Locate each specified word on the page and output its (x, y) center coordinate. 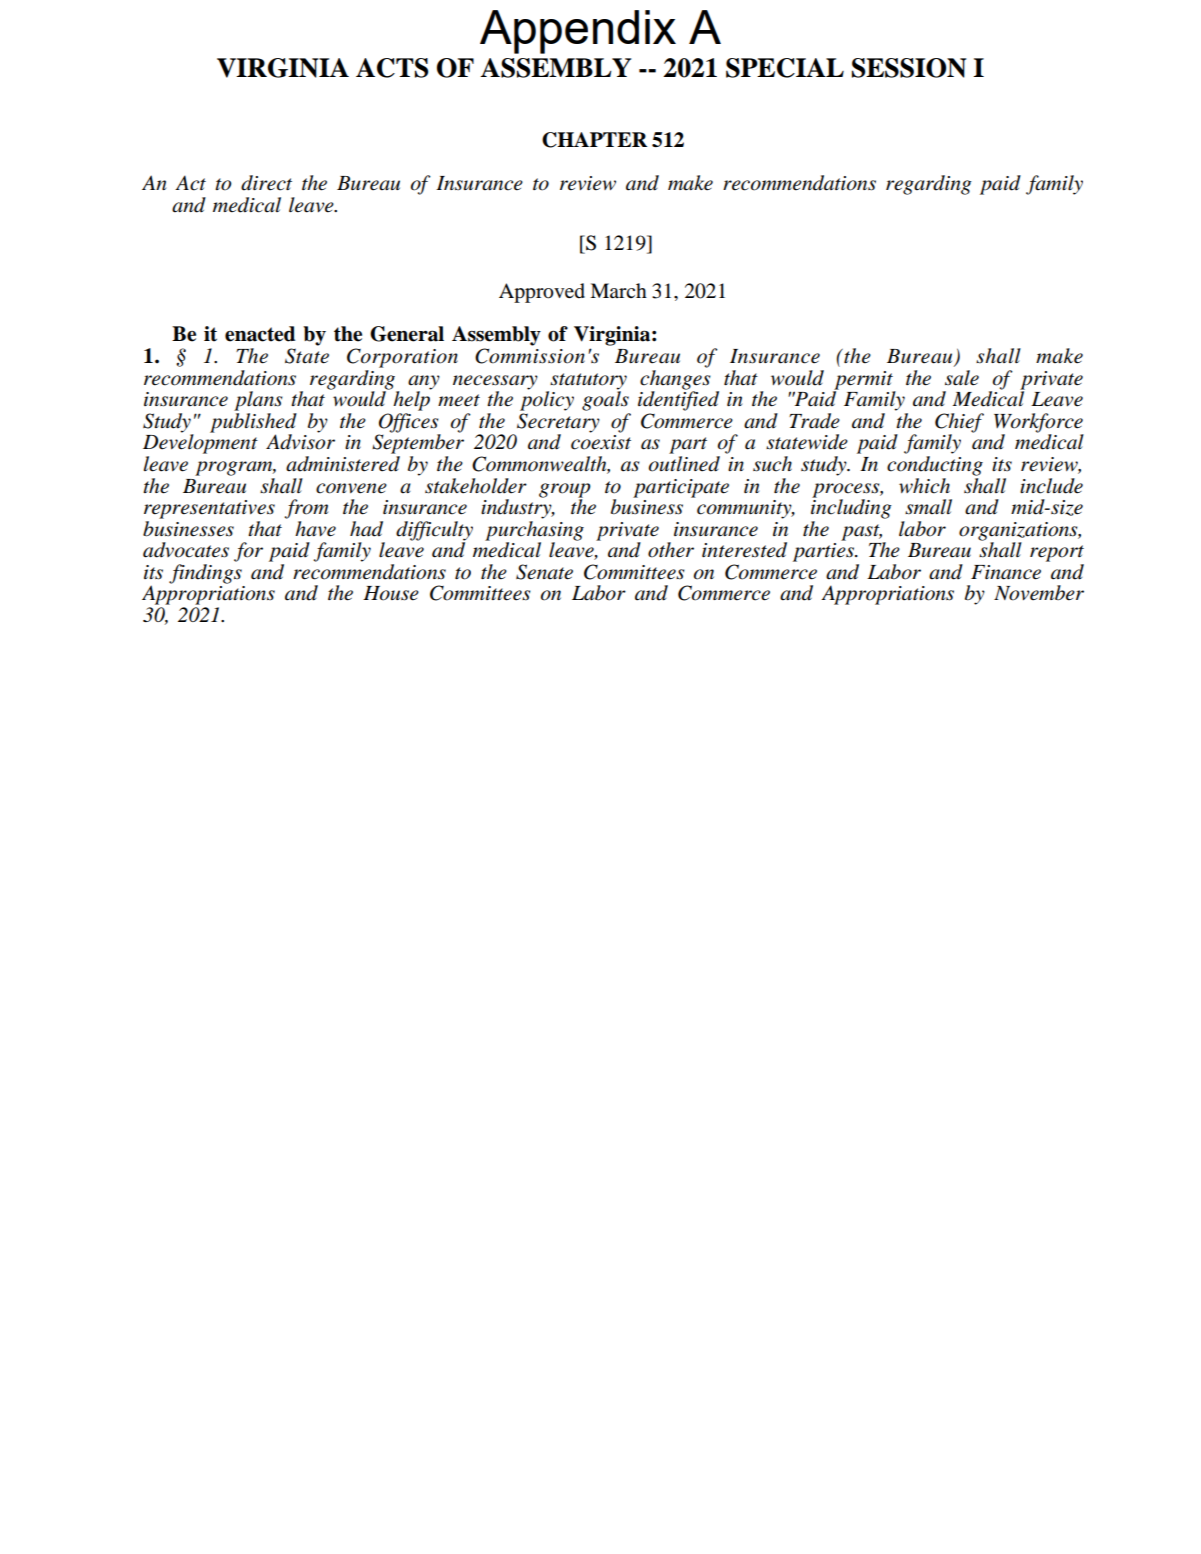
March (618, 290)
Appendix (578, 32)
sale (962, 378)
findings (205, 574)
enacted (260, 334)
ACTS (392, 68)
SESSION (909, 68)
